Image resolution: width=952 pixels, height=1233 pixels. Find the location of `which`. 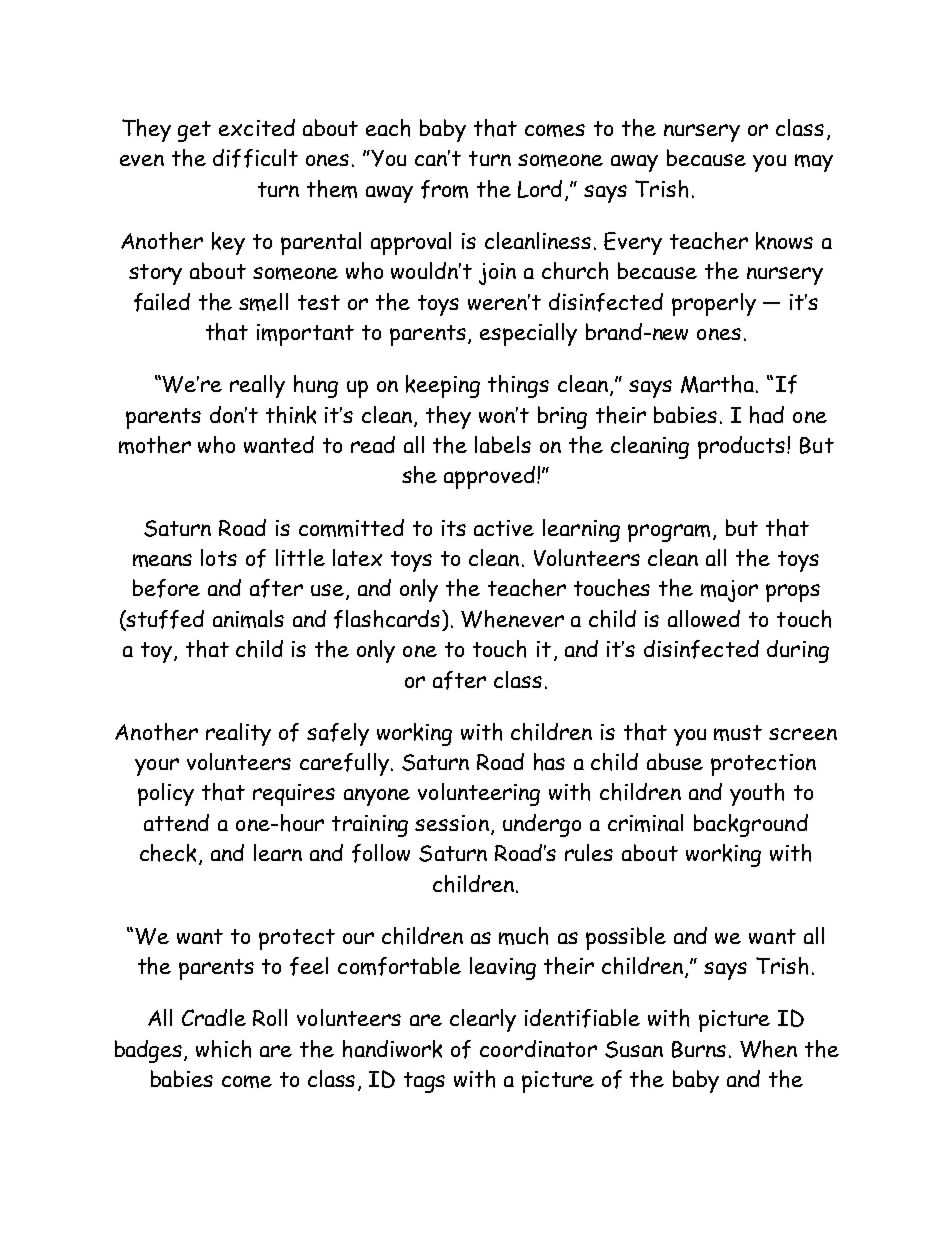

which is located at coordinates (223, 1049).
